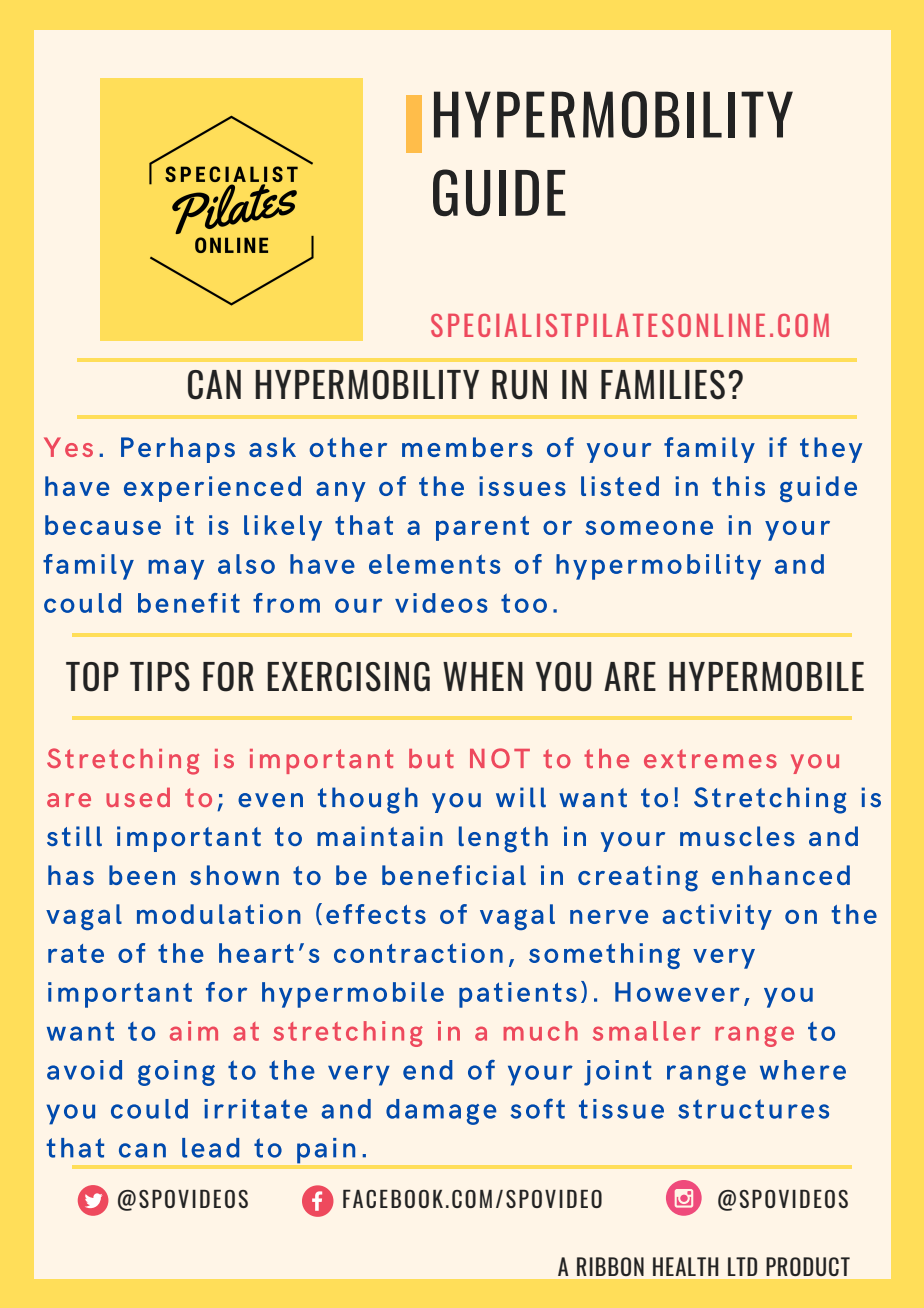 This screenshot has height=1308, width=924. Describe the element at coordinates (76, 953) in the screenshot. I see `rate` at that location.
